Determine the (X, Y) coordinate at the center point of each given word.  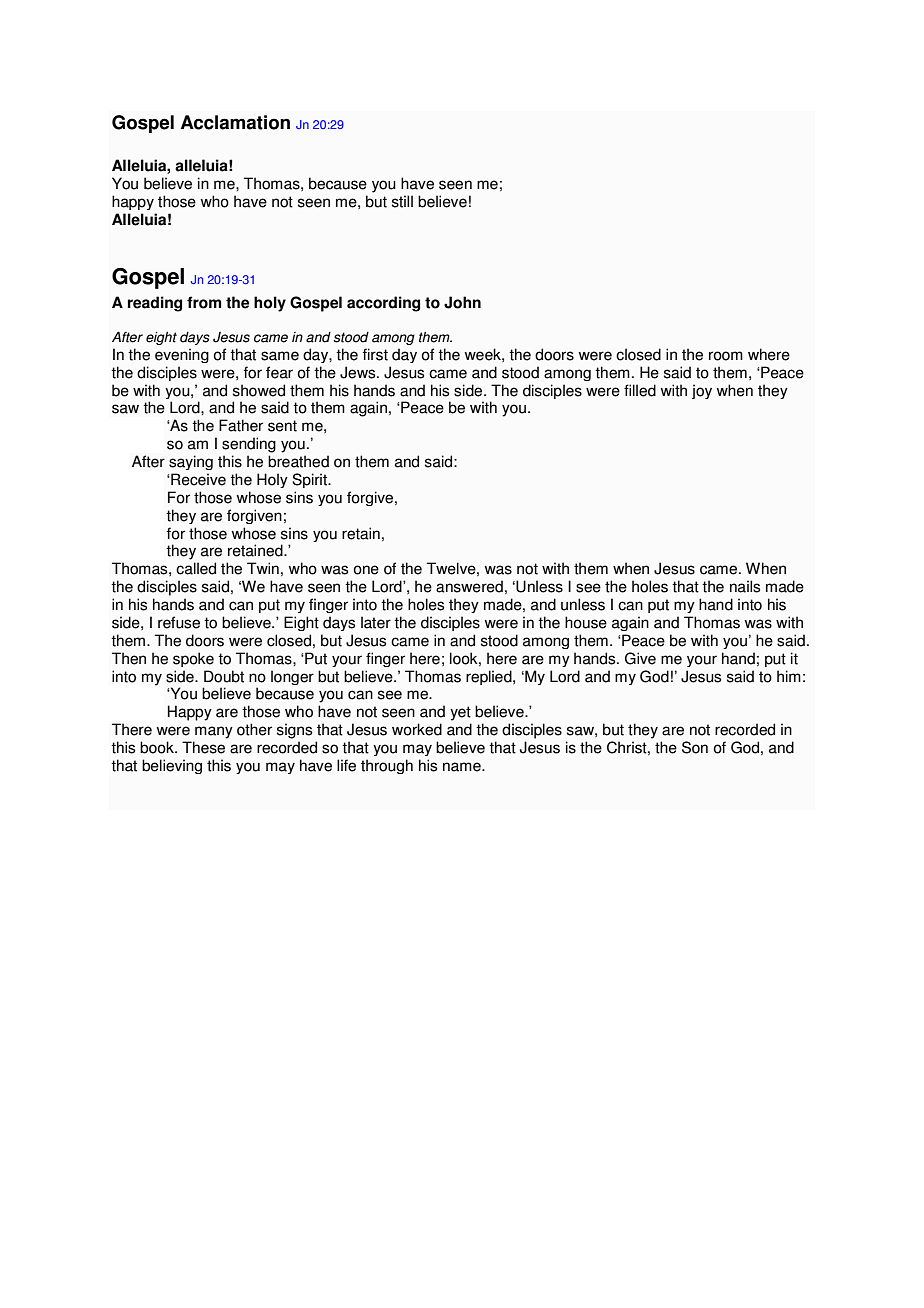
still (402, 201)
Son (695, 747)
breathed (298, 461)
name (463, 767)
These (203, 747)
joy (702, 391)
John (462, 302)
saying (191, 462)
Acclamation (235, 122)
